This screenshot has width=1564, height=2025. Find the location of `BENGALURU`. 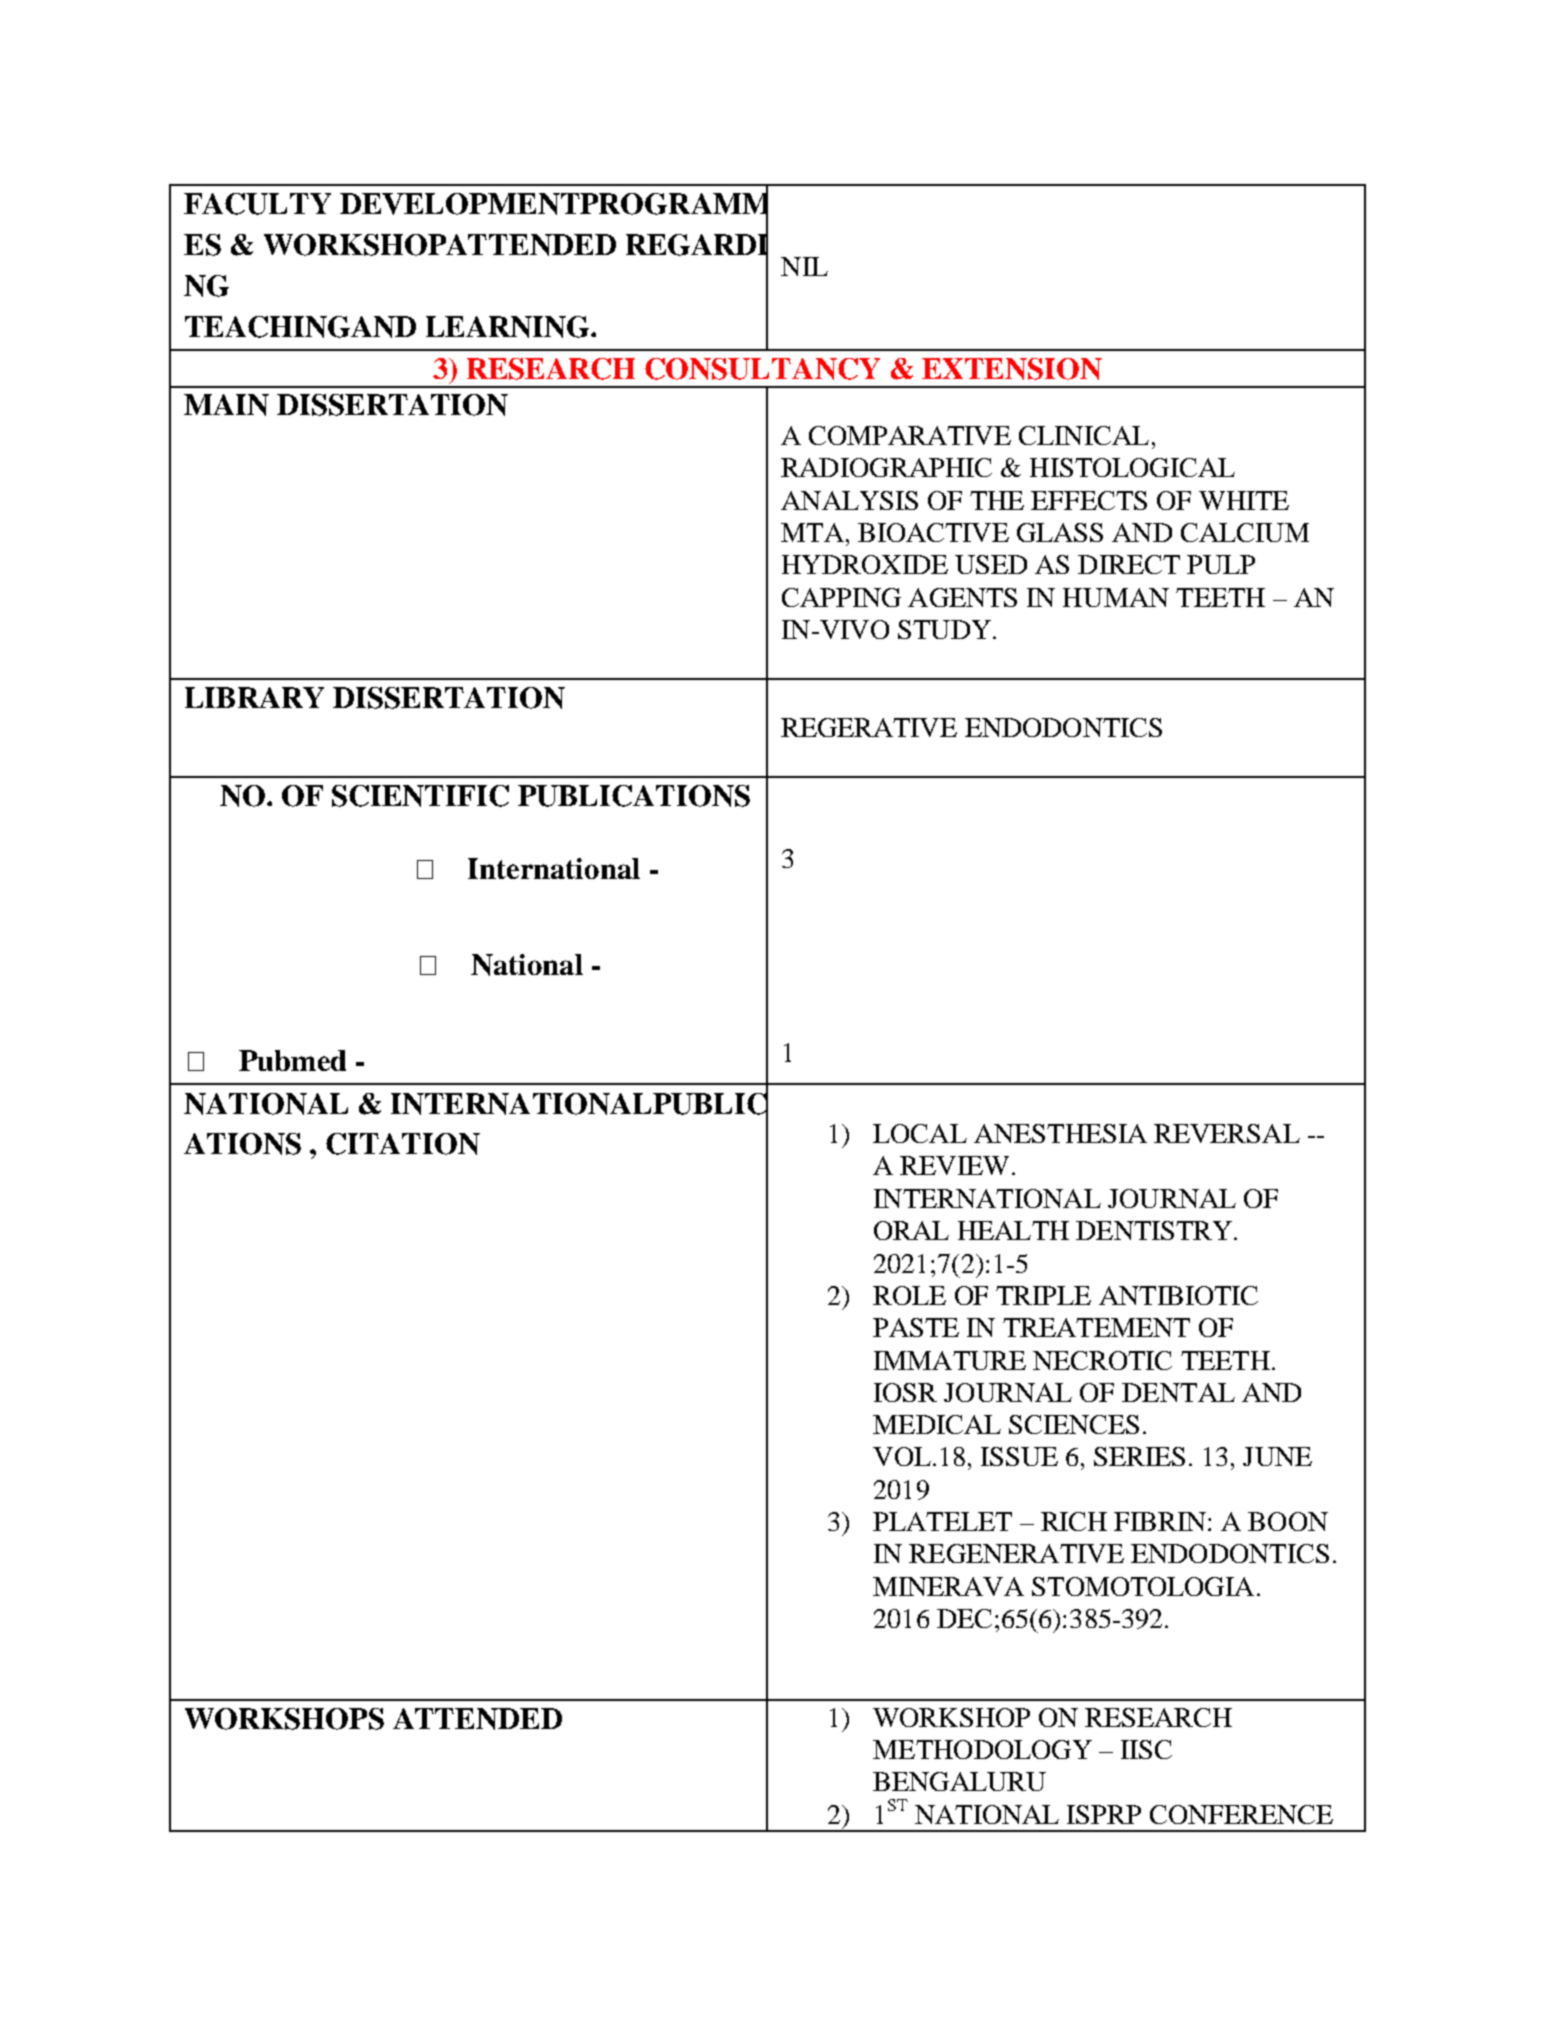

BENGALURU is located at coordinates (959, 1781).
